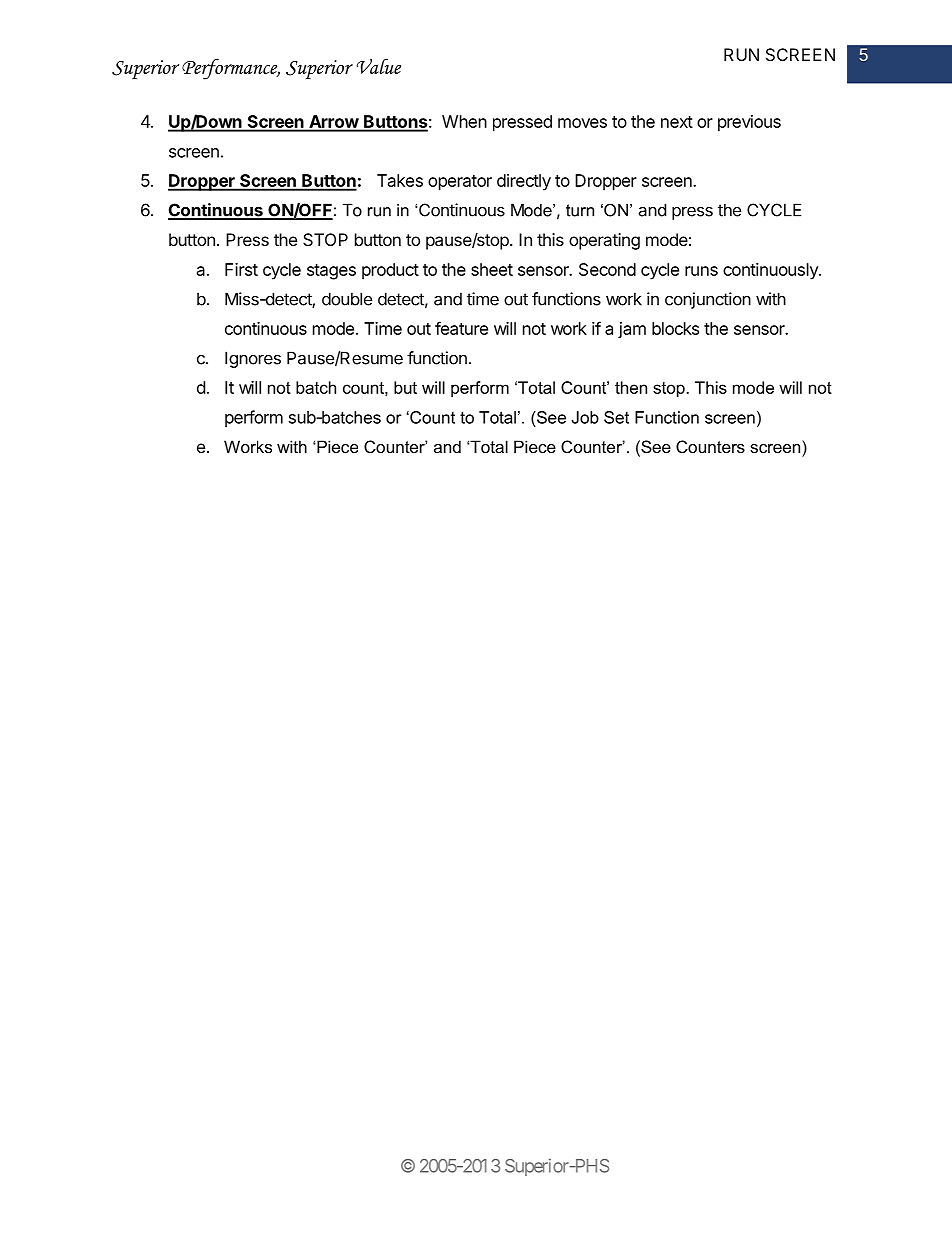 The width and height of the page is (952, 1233). Describe the element at coordinates (253, 359) in the page. I see `Ignores` at that location.
